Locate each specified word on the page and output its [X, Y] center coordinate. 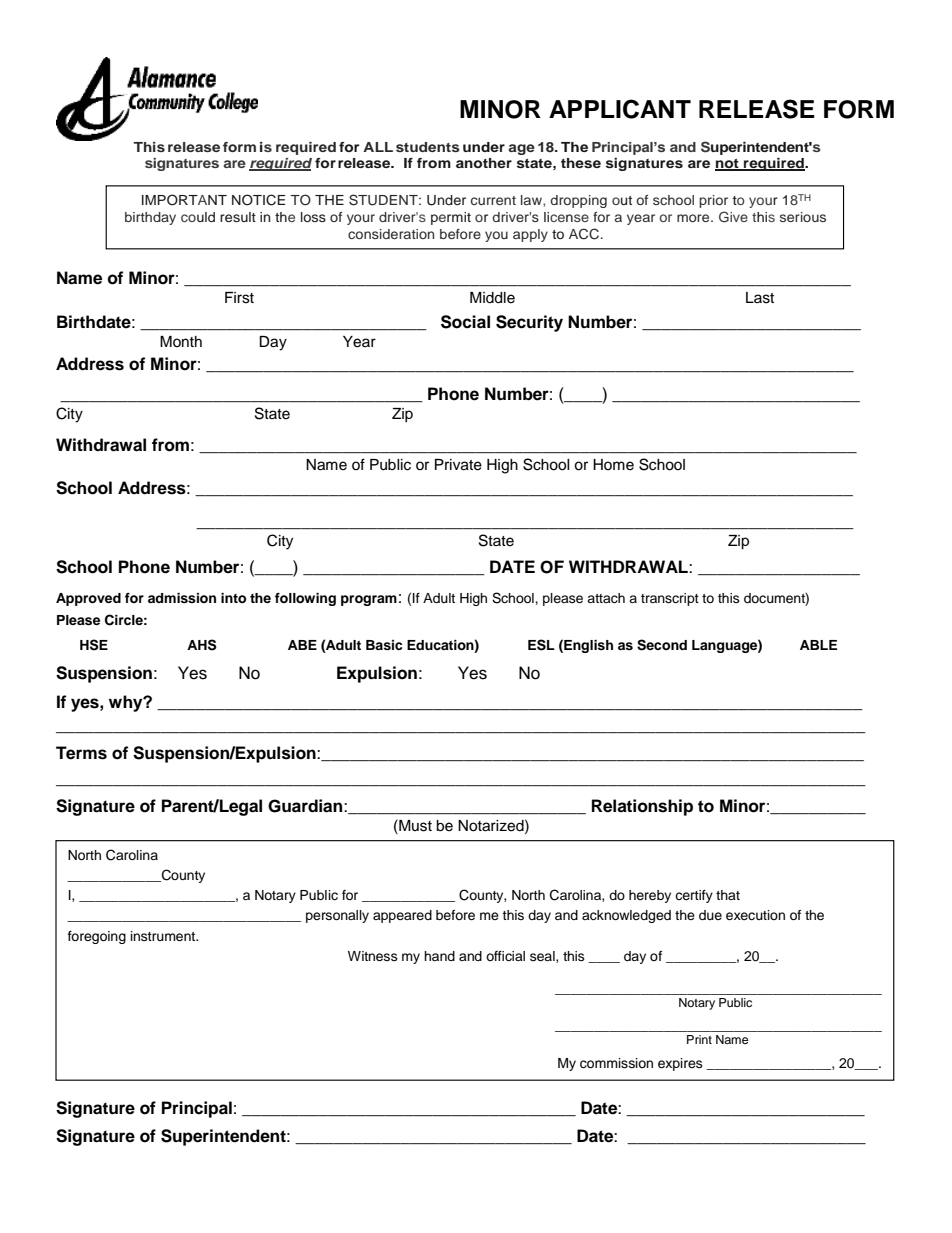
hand [439, 956]
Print [699, 1039]
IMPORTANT [184, 200]
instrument [164, 936]
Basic [384, 645]
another [484, 163]
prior [713, 201]
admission [182, 598]
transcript [670, 599]
